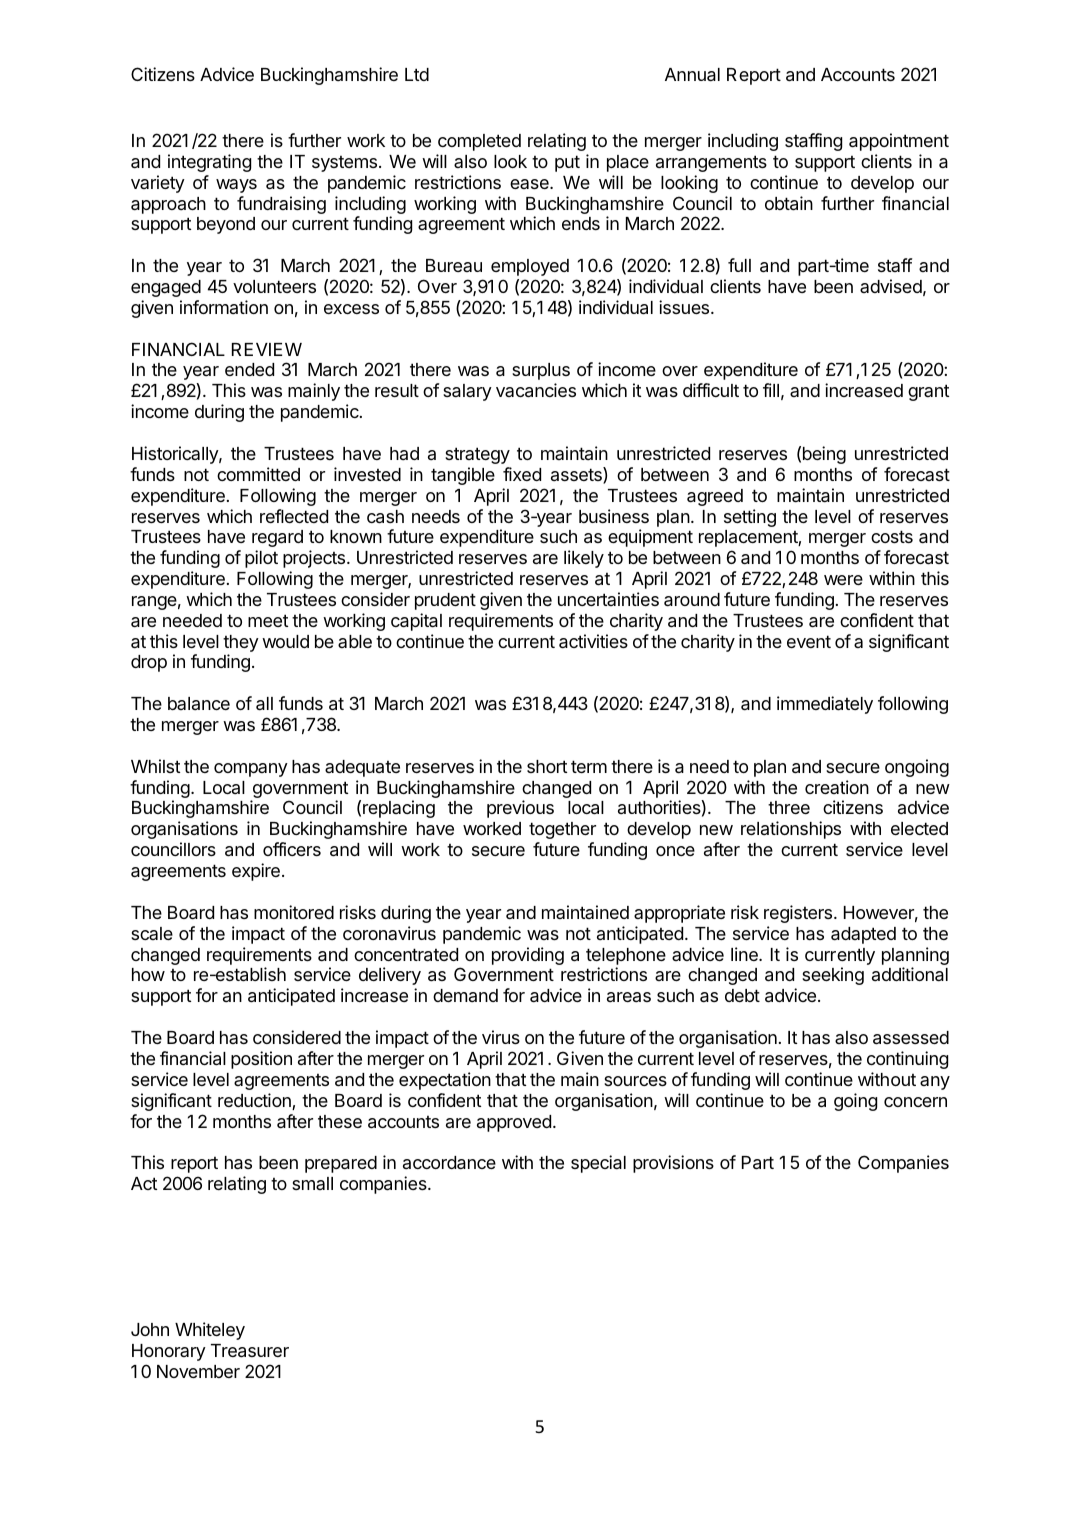  I want to click on appointment, so click(899, 142).
